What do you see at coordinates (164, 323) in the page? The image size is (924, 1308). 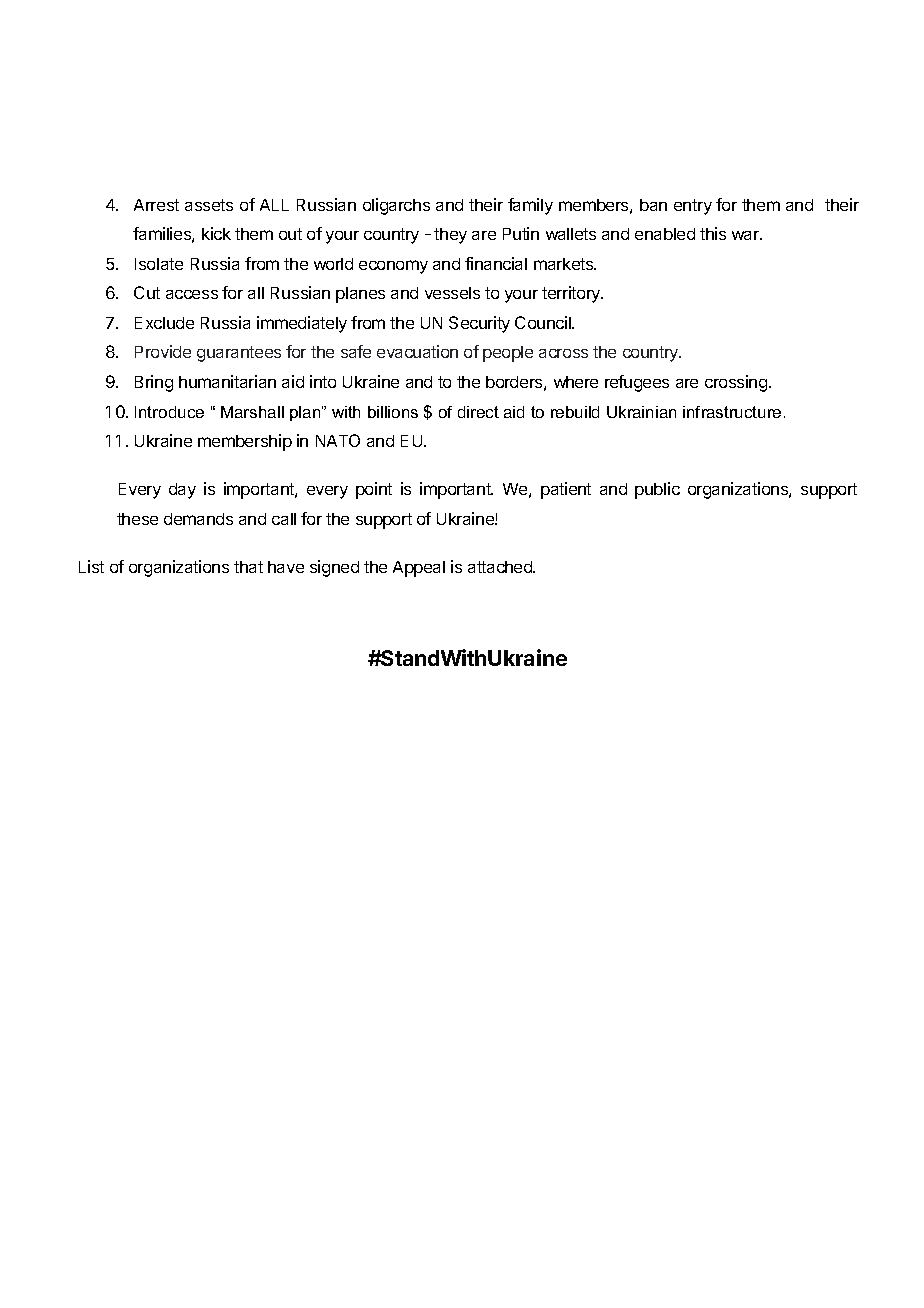 I see `Exclude` at bounding box center [164, 323].
